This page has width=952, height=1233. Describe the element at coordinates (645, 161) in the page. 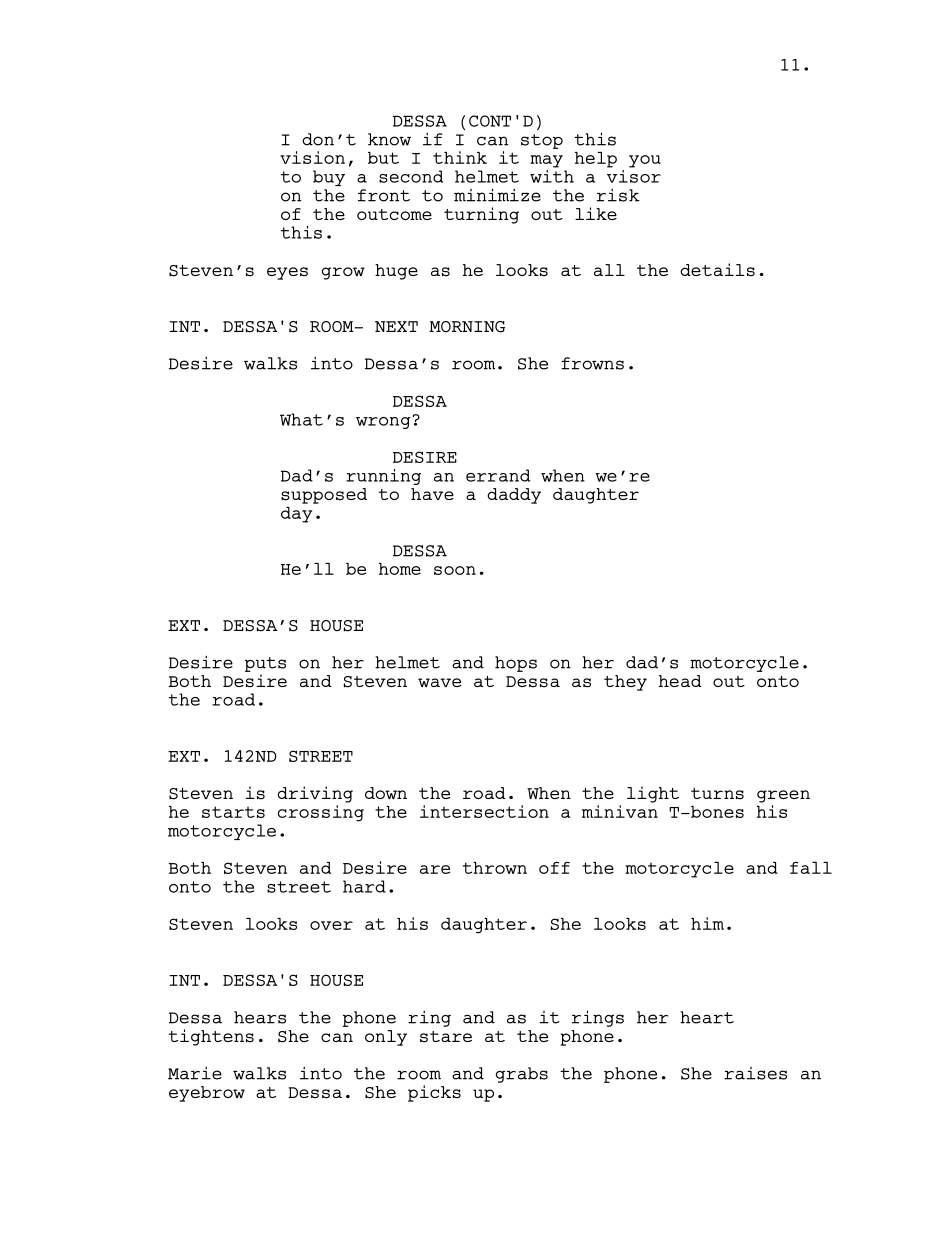

I see `you` at that location.
